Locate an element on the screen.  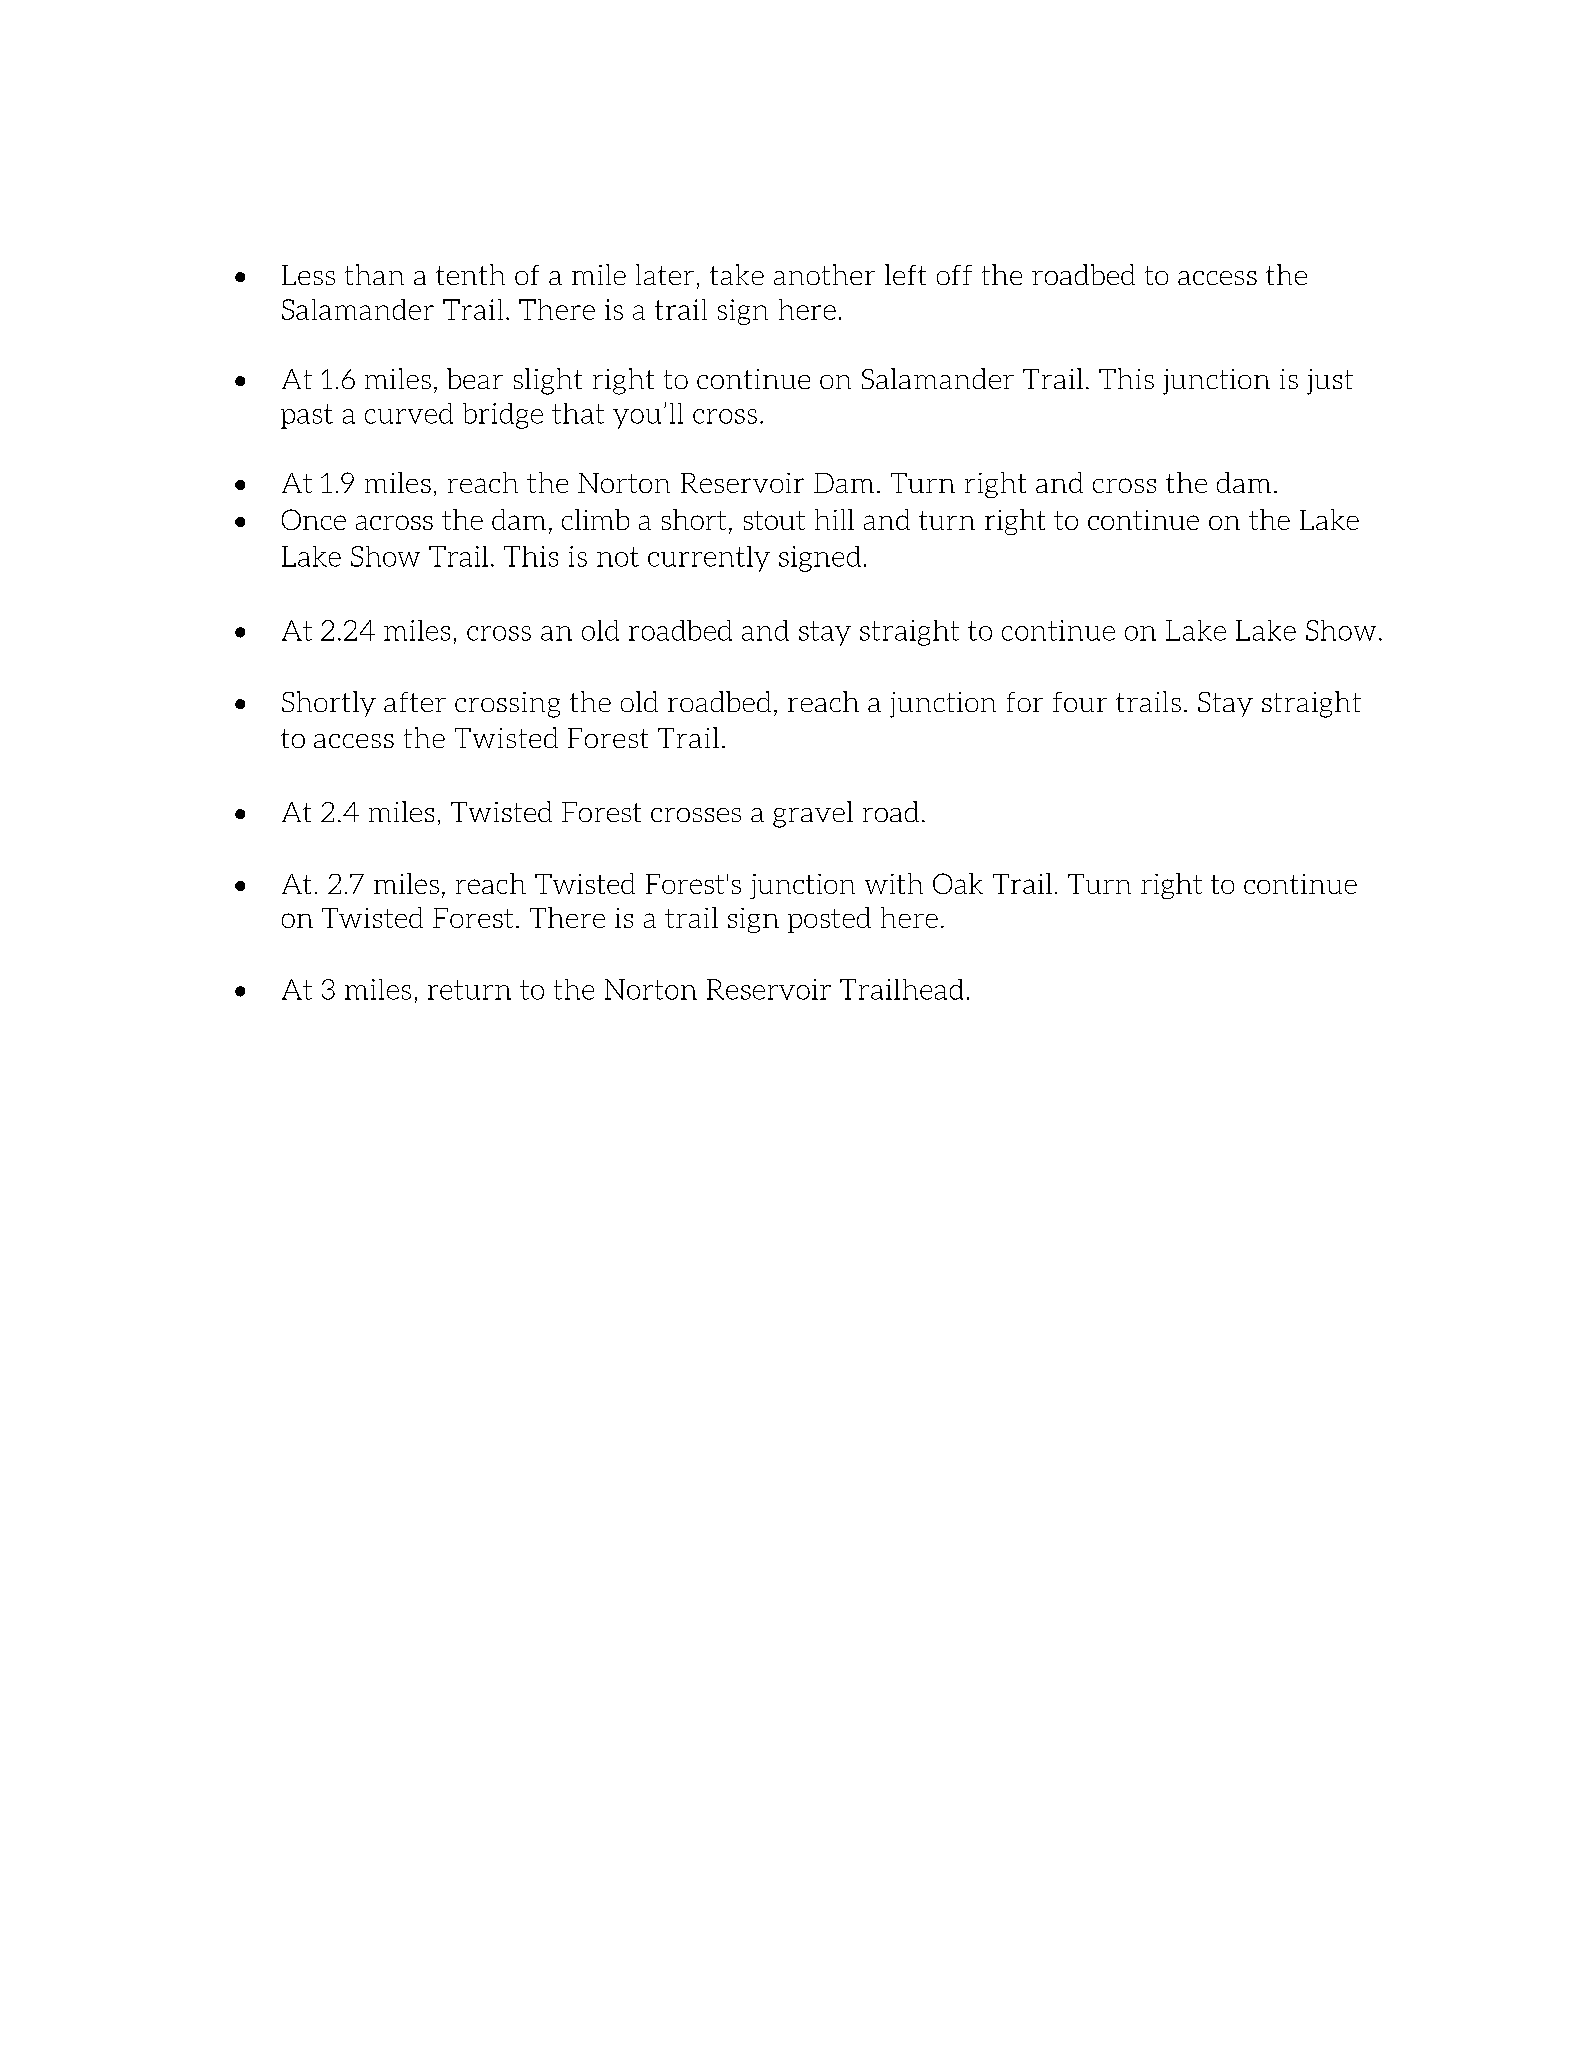
four is located at coordinates (1080, 702).
